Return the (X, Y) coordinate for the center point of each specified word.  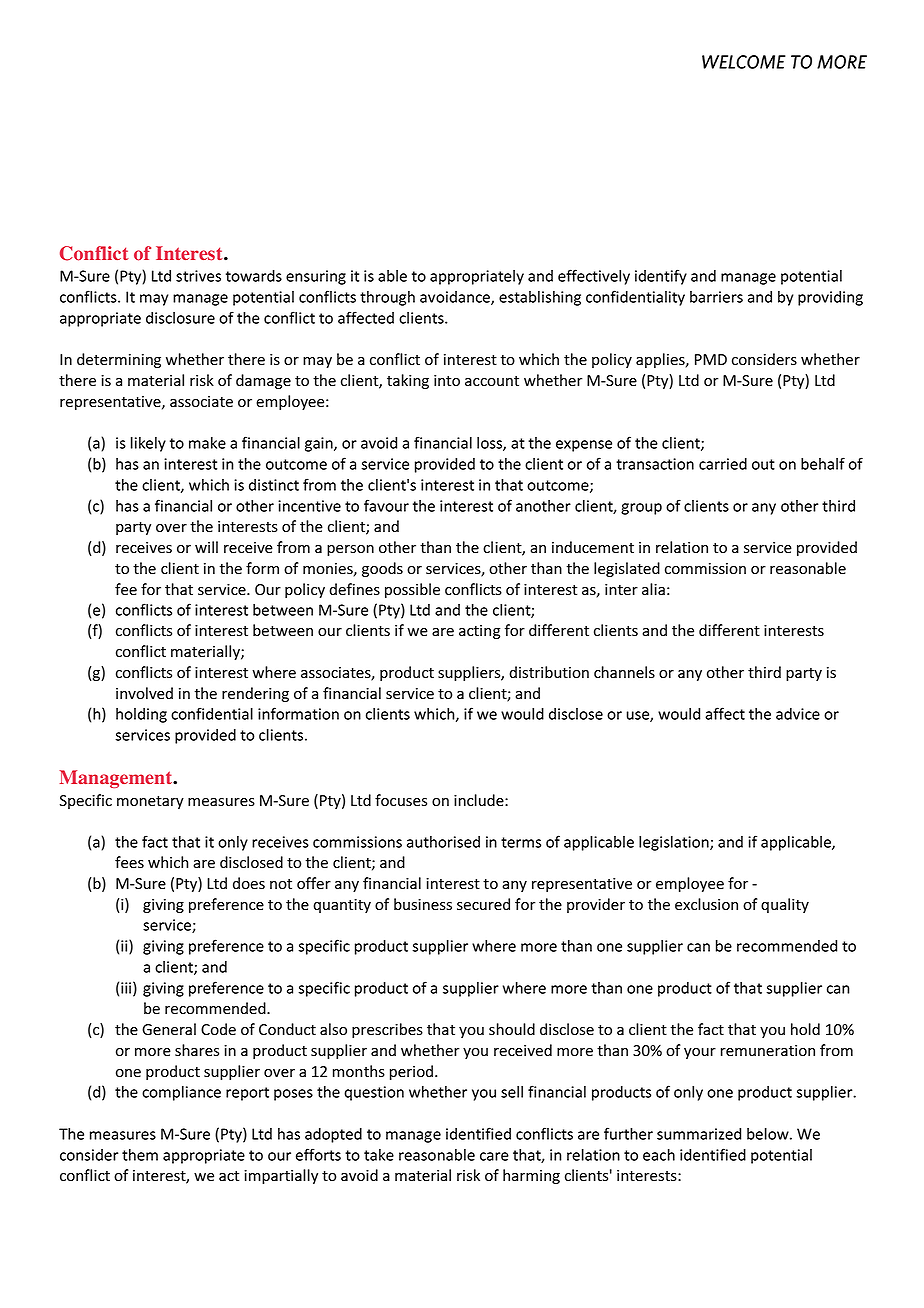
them (140, 1155)
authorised (443, 842)
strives (198, 276)
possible (412, 590)
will (206, 547)
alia (653, 589)
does (249, 883)
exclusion (706, 904)
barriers (716, 297)
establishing (540, 298)
